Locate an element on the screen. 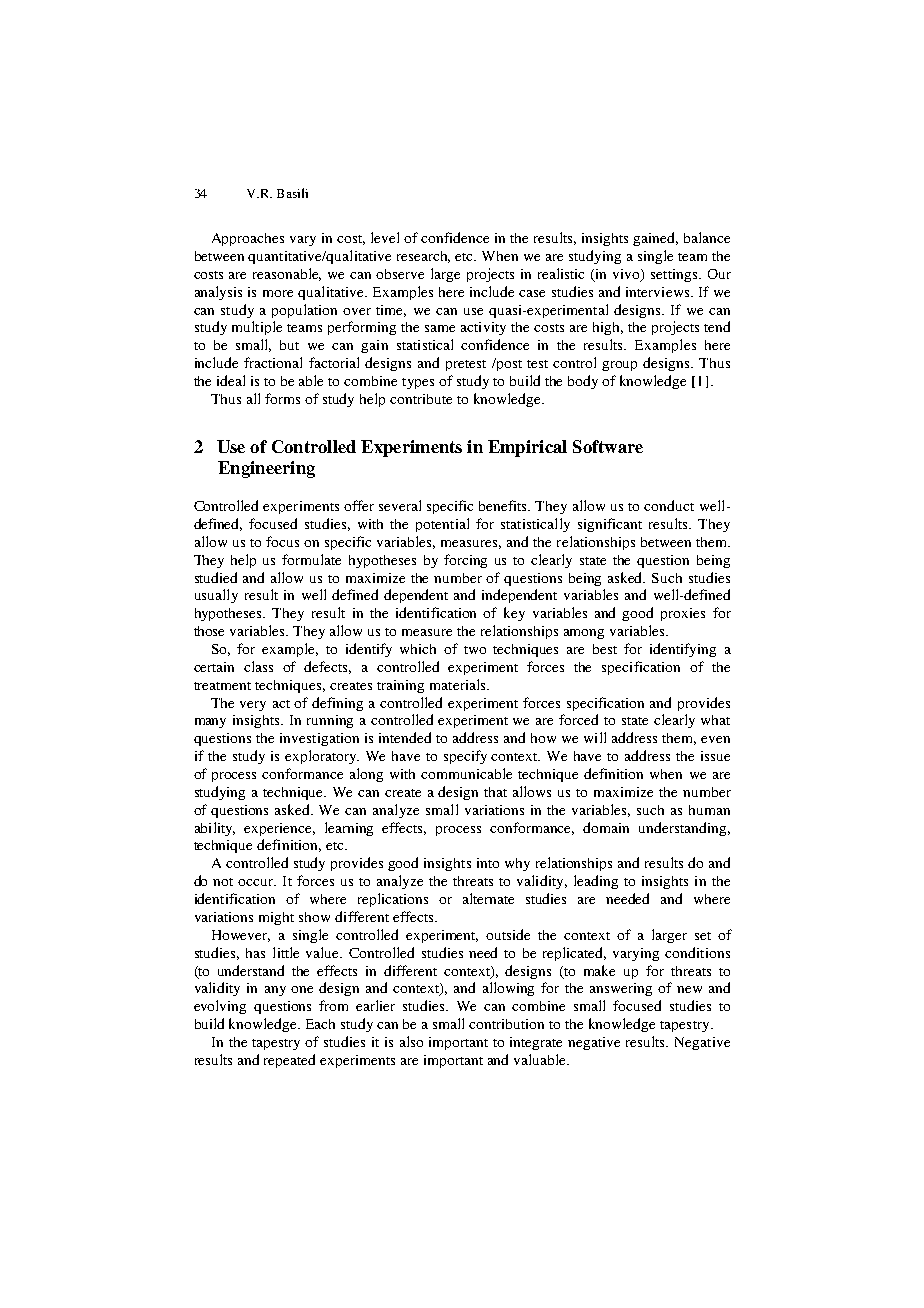 This screenshot has width=924, height=1308. new is located at coordinates (689, 989).
